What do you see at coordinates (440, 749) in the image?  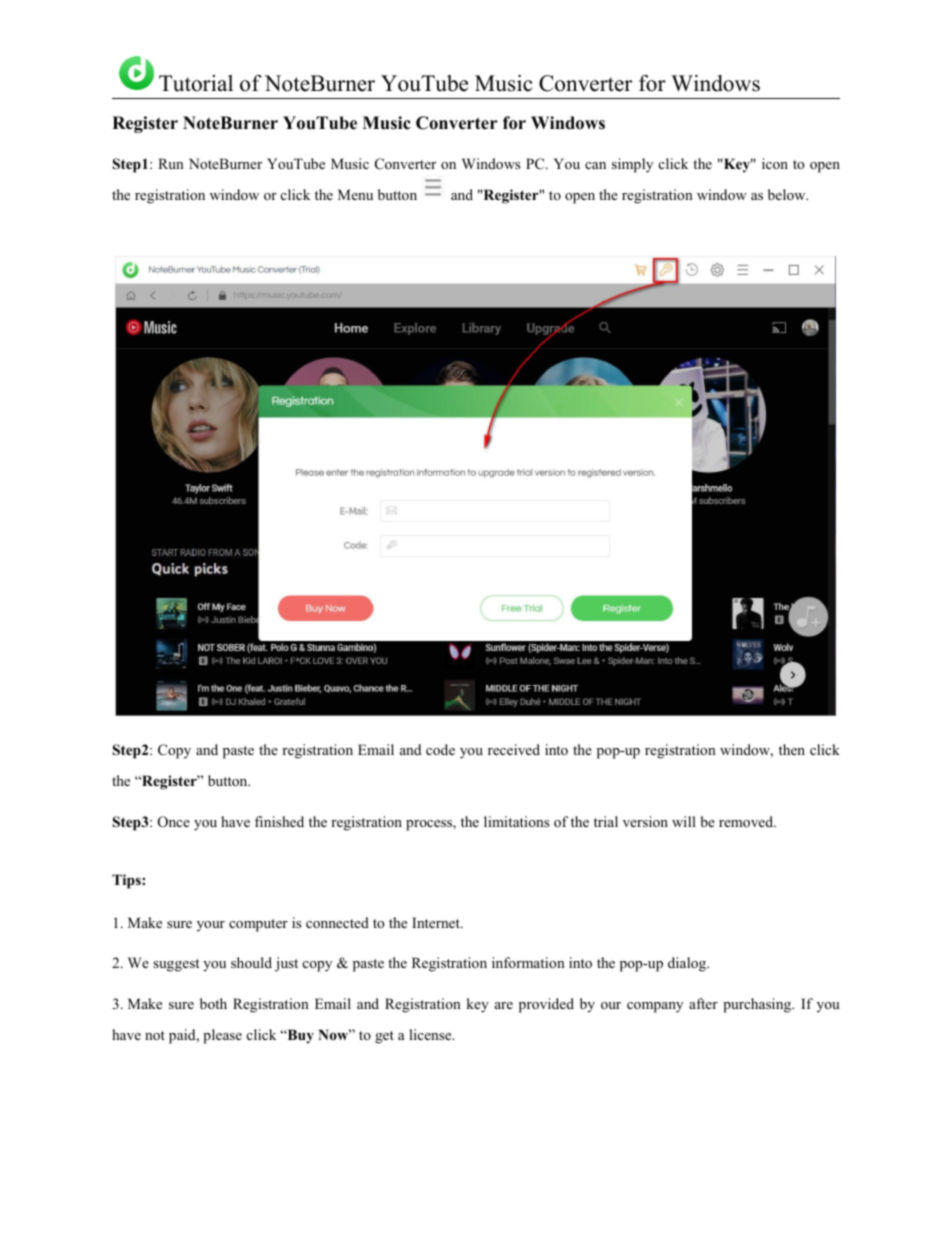 I see `code` at bounding box center [440, 749].
